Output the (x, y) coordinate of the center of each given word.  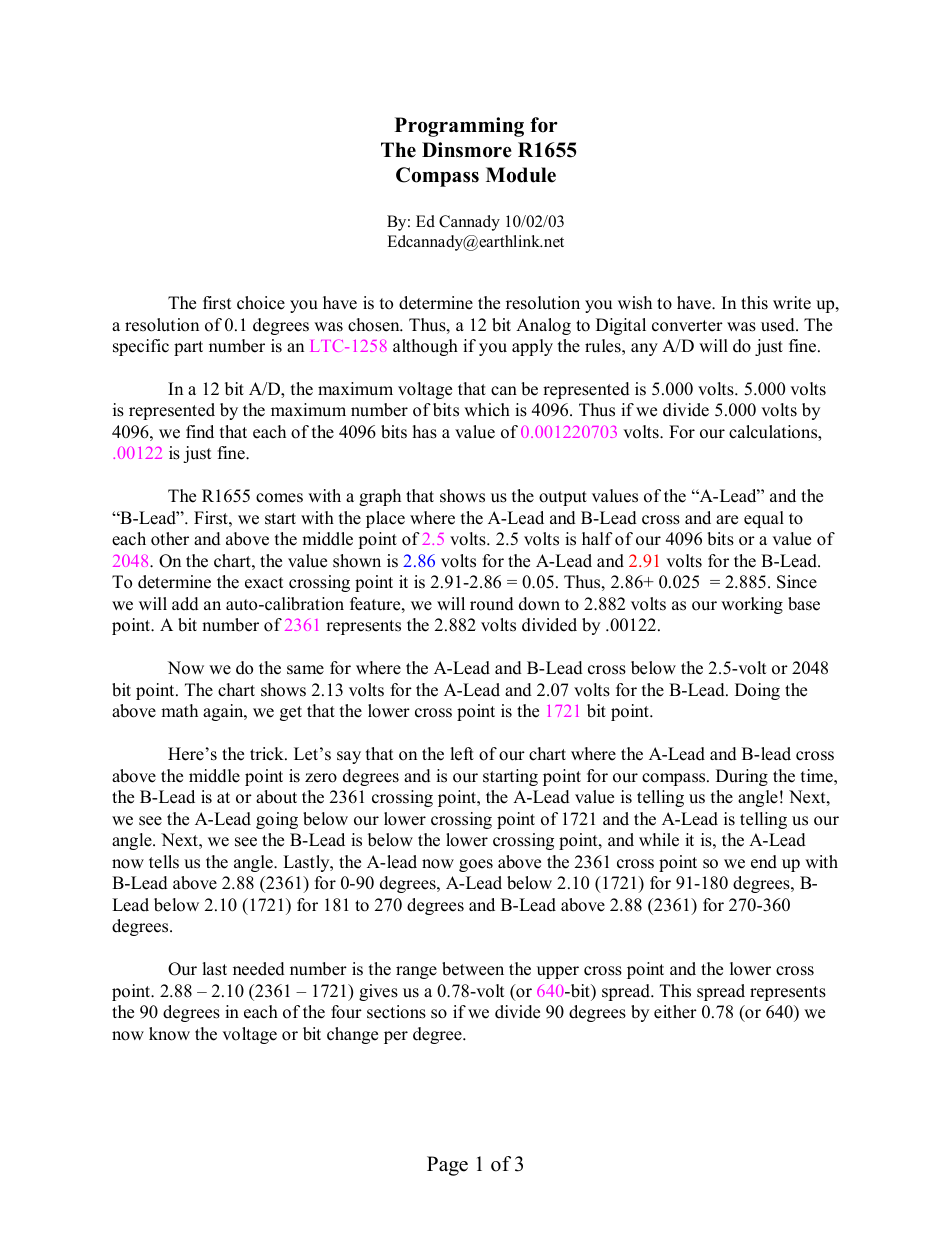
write (792, 303)
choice (261, 303)
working (752, 605)
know (169, 1034)
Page (447, 1166)
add (185, 604)
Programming (459, 127)
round (492, 604)
